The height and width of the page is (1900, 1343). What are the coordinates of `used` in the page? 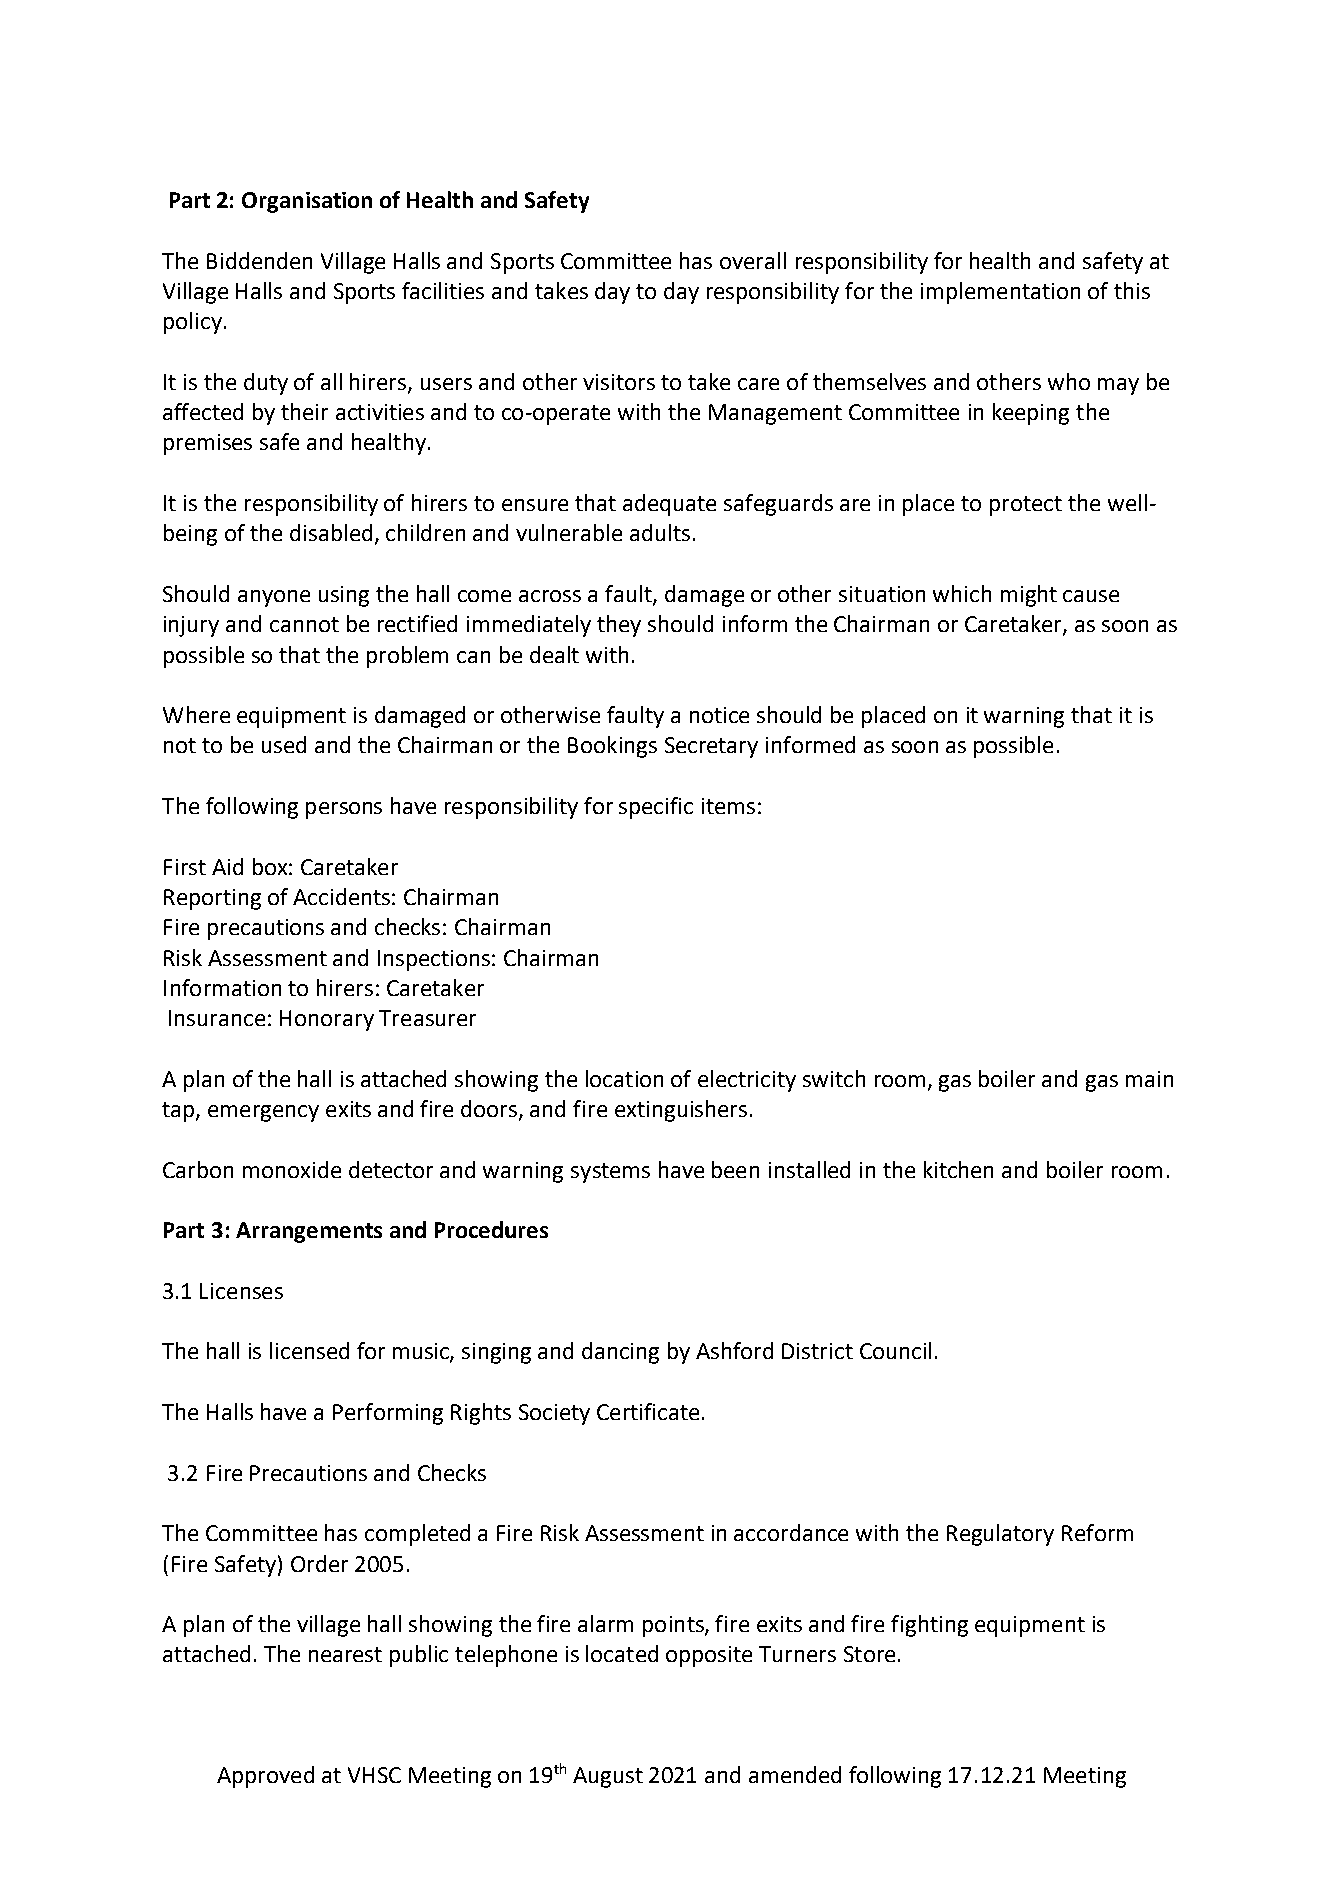 It's located at (284, 744).
